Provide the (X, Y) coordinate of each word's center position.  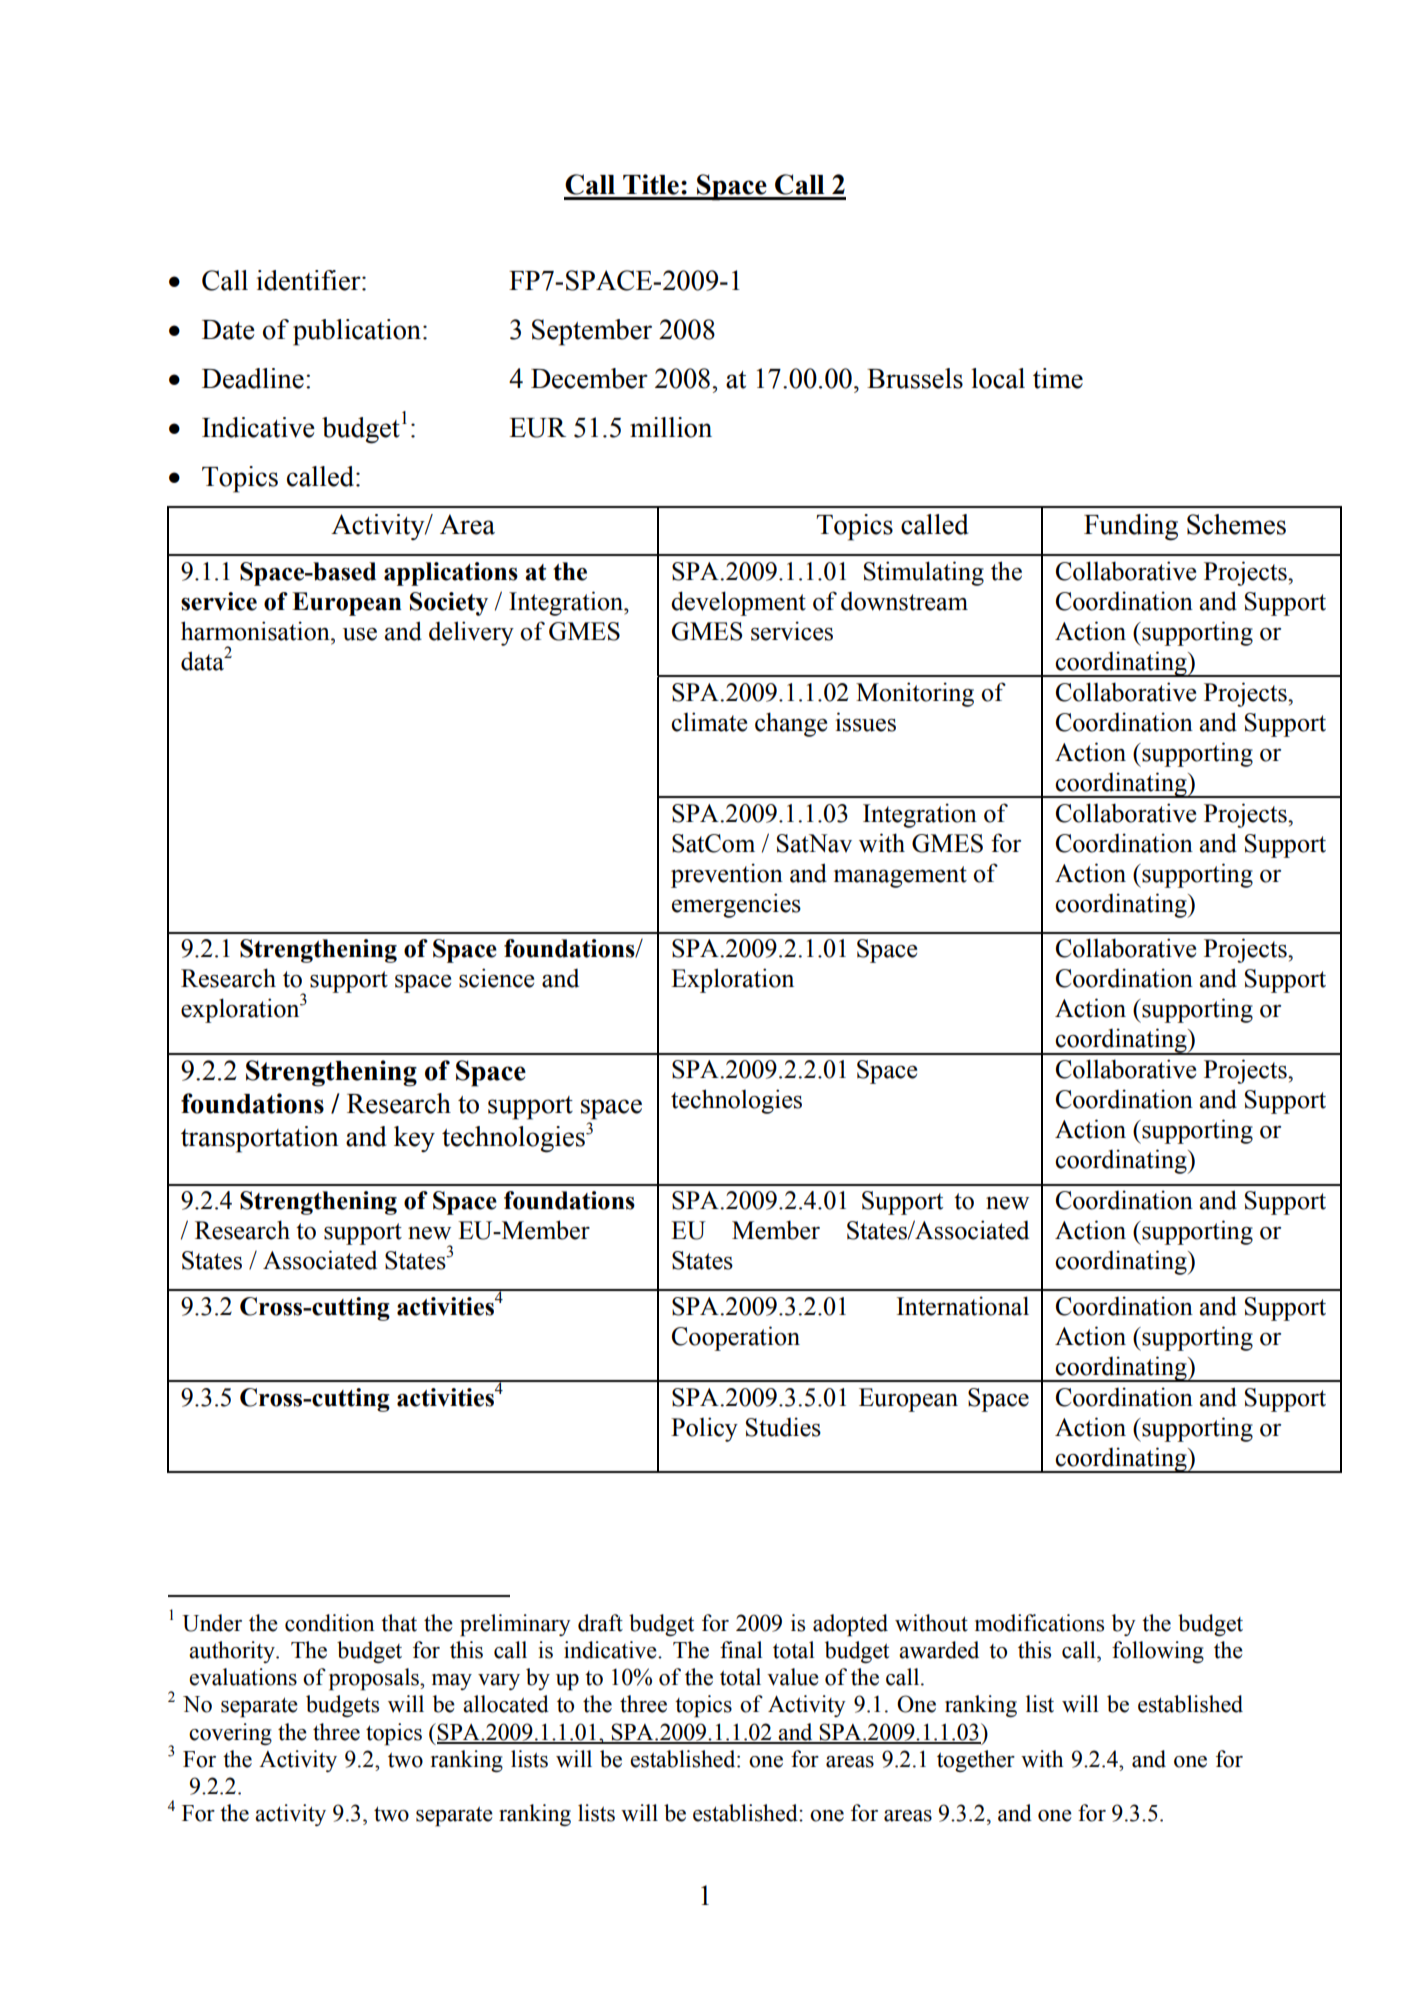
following (1158, 1652)
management (900, 877)
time (1058, 378)
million (671, 427)
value (793, 1677)
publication (357, 332)
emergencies (736, 905)
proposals (375, 1679)
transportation (260, 1139)
